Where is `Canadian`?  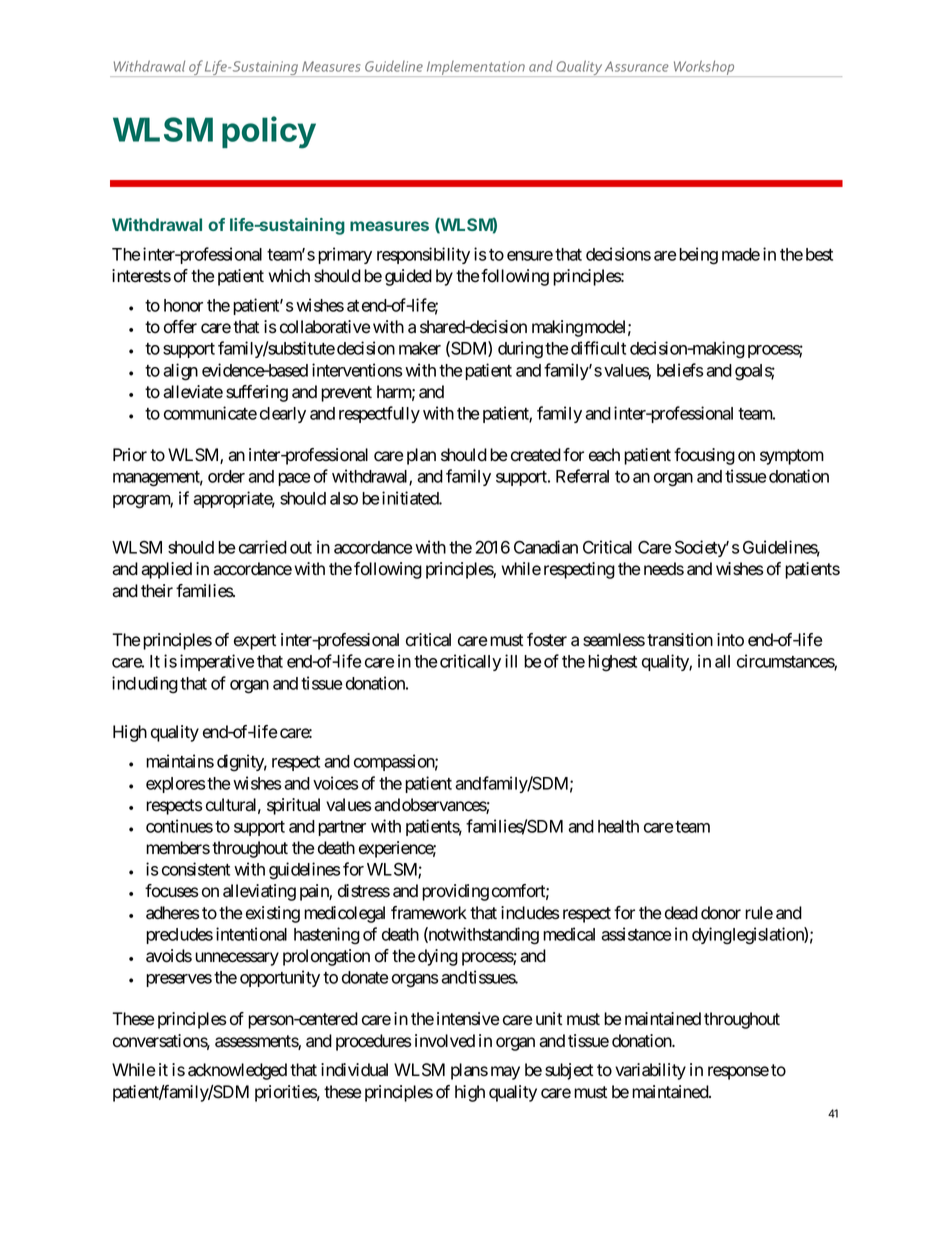 Canadian is located at coordinates (546, 547).
